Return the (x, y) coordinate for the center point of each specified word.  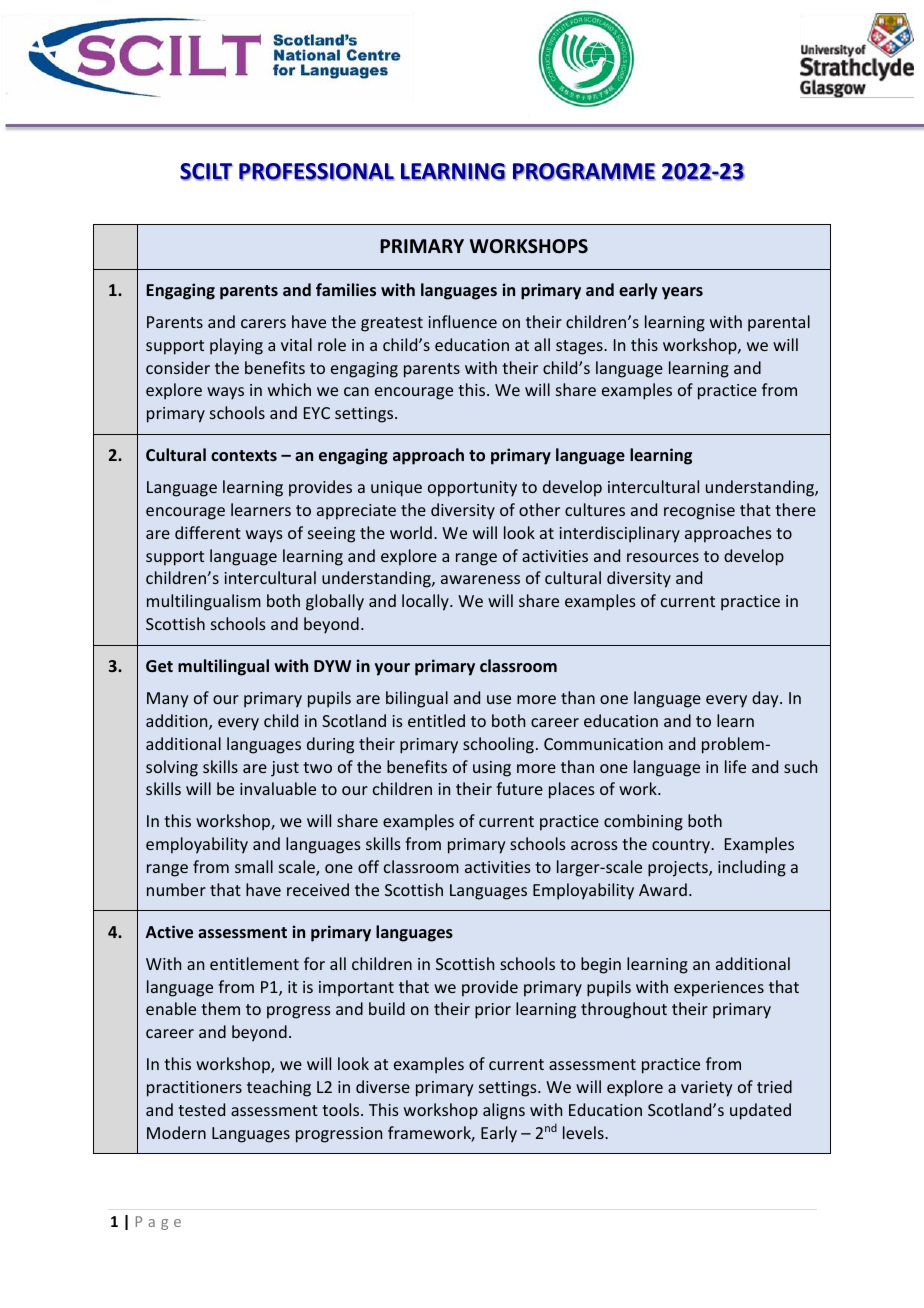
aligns (504, 1111)
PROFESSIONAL (317, 172)
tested (201, 1109)
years (682, 293)
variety (706, 1089)
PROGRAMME (584, 172)
